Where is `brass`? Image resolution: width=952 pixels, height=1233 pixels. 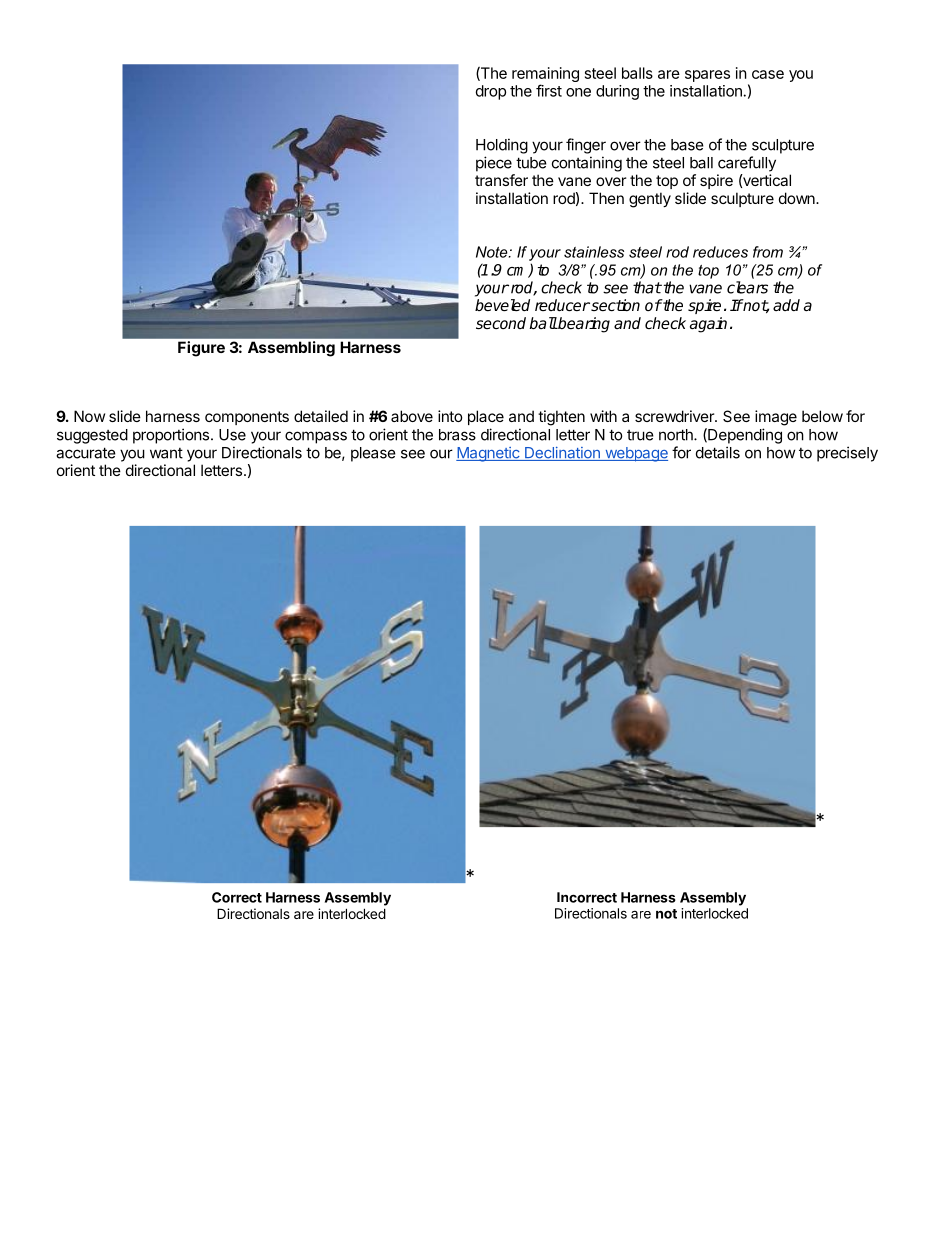
brass is located at coordinates (457, 435).
